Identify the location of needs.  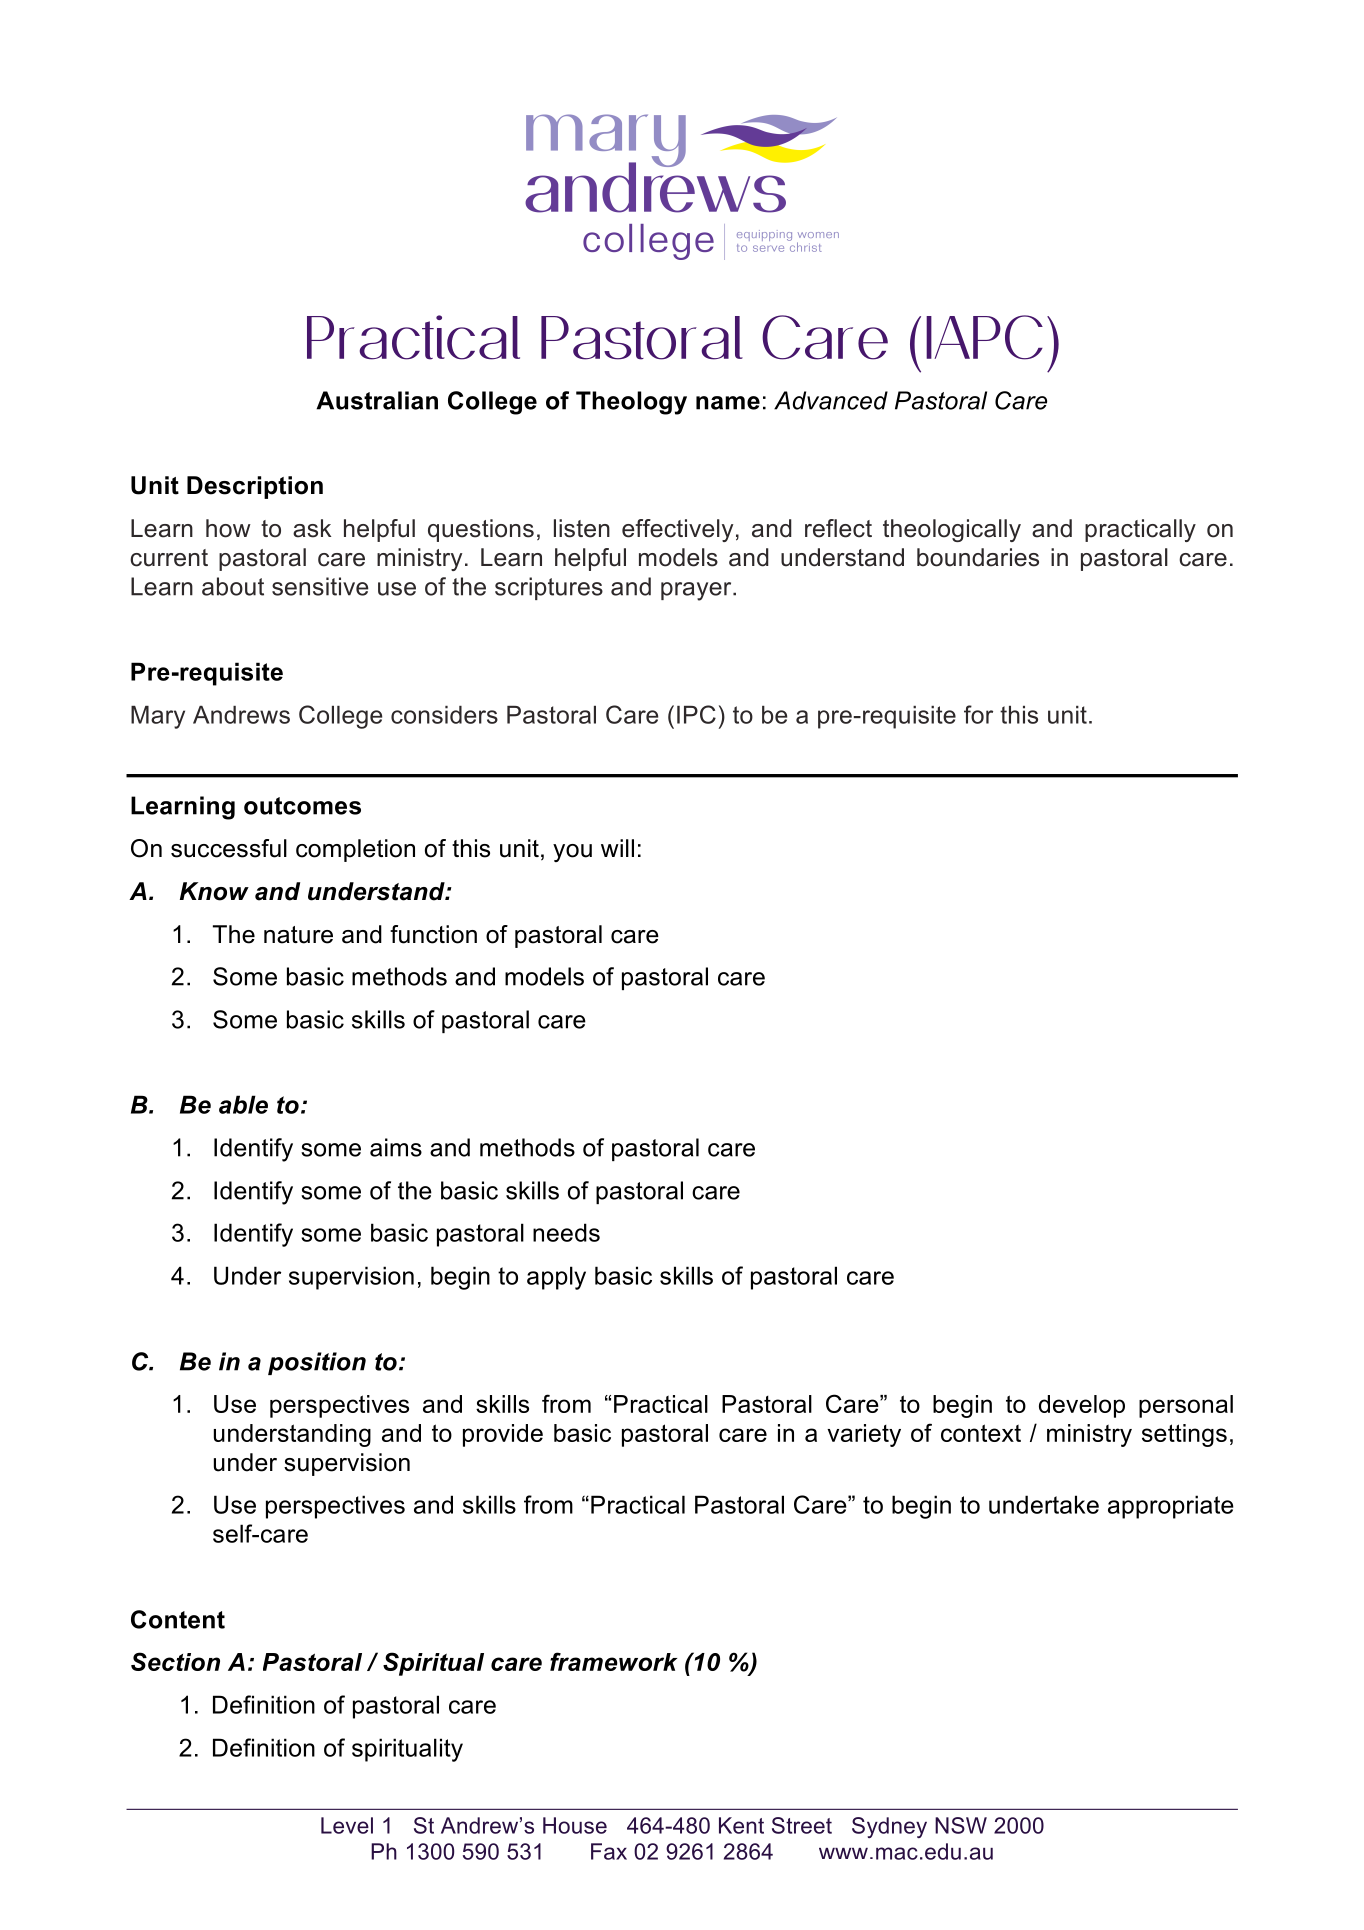
(566, 1232).
